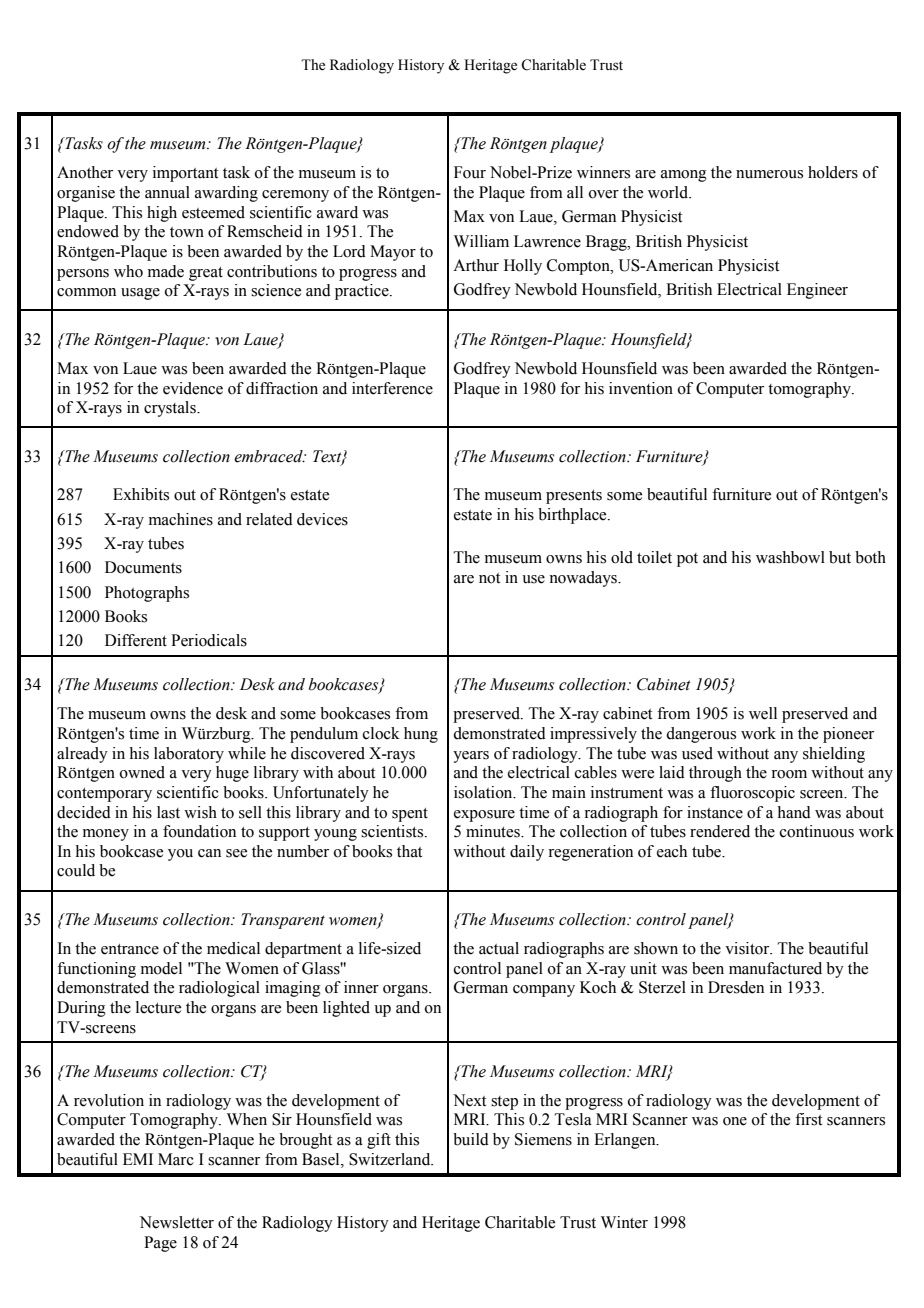 This document has height=1308, width=924. What do you see at coordinates (189, 755) in the document?
I see `laboratory` at bounding box center [189, 755].
